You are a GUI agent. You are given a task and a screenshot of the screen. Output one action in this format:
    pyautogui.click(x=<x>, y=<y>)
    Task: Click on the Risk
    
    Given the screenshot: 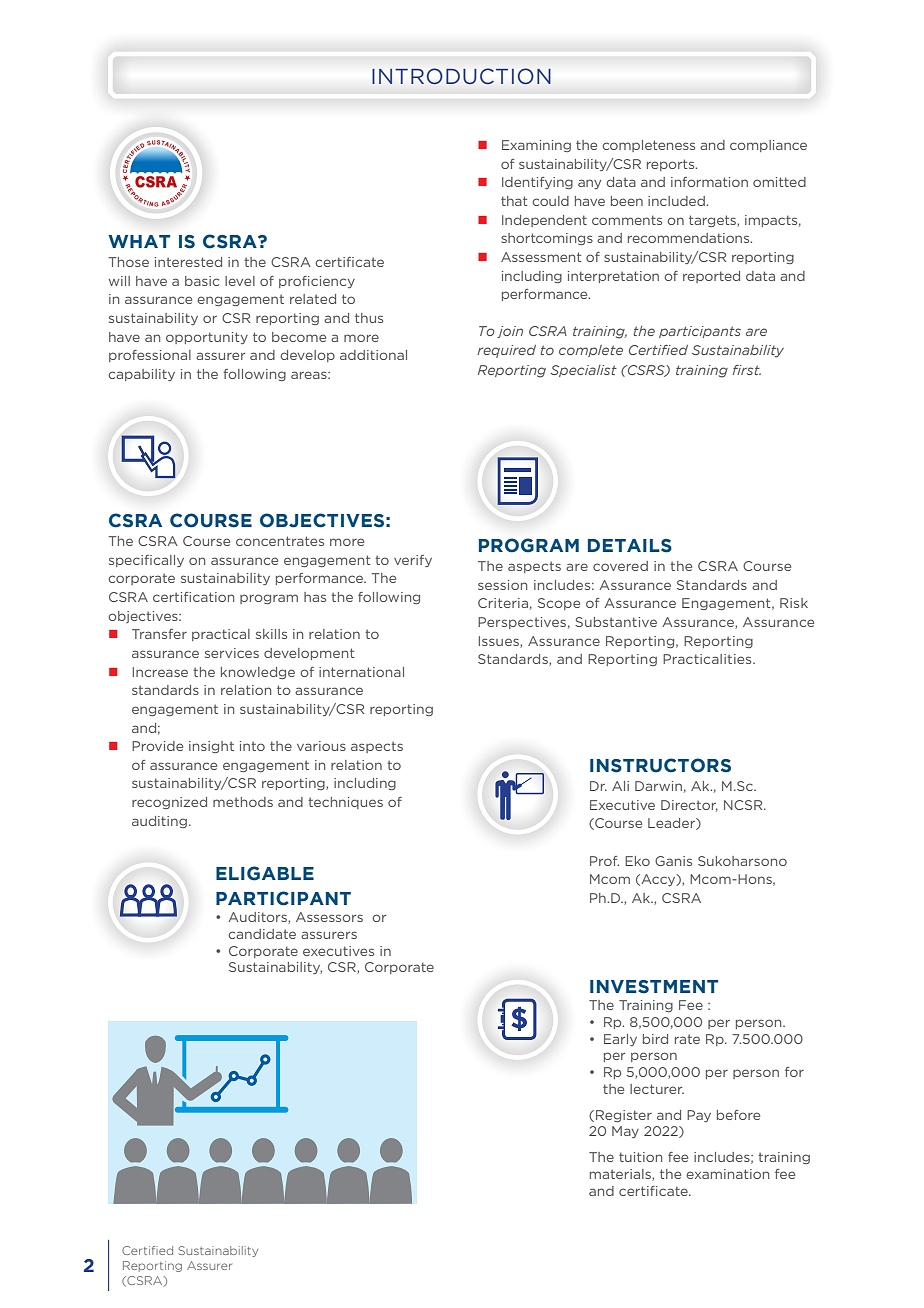 What is the action you would take?
    pyautogui.click(x=794, y=603)
